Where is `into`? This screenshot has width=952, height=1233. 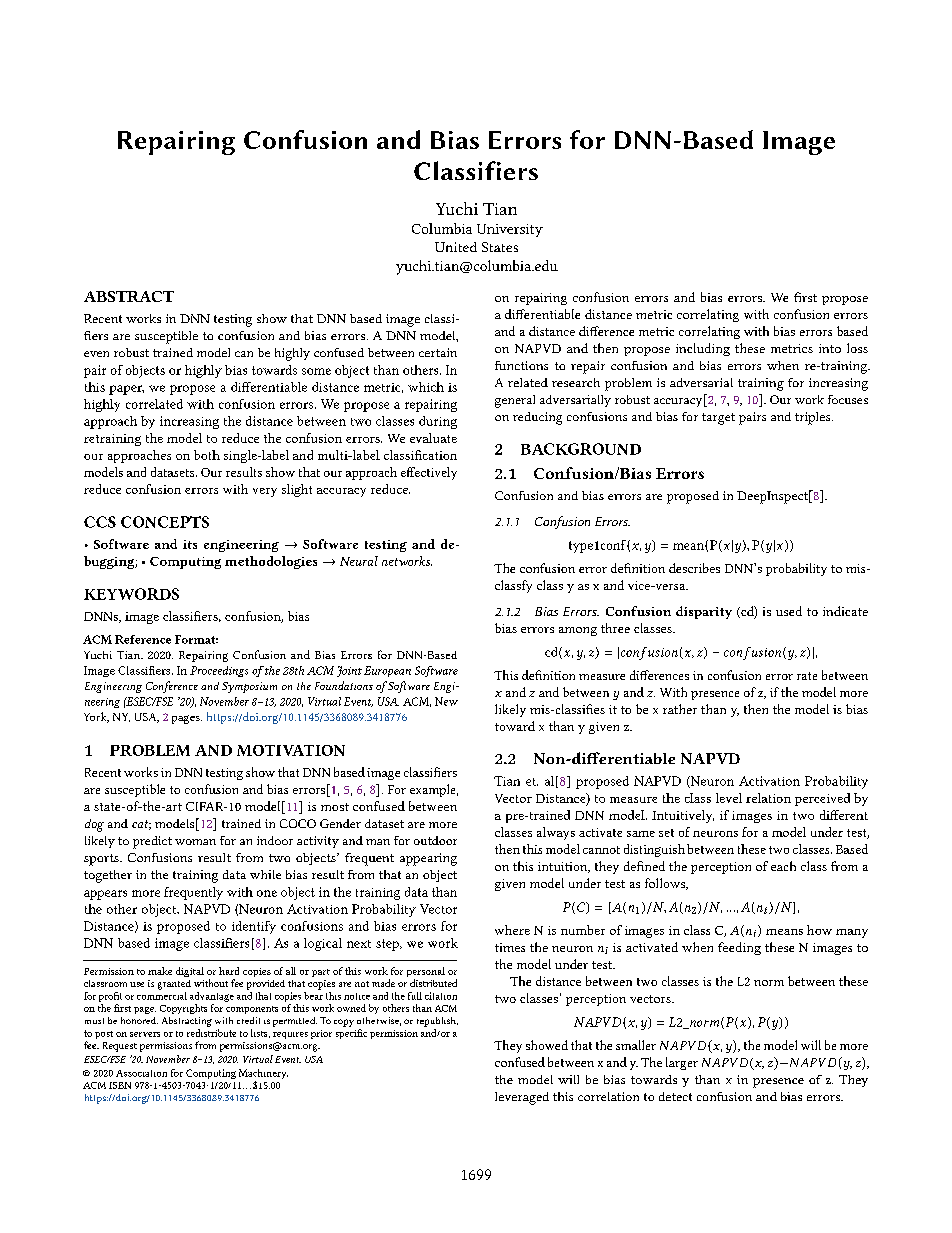
into is located at coordinates (830, 348).
